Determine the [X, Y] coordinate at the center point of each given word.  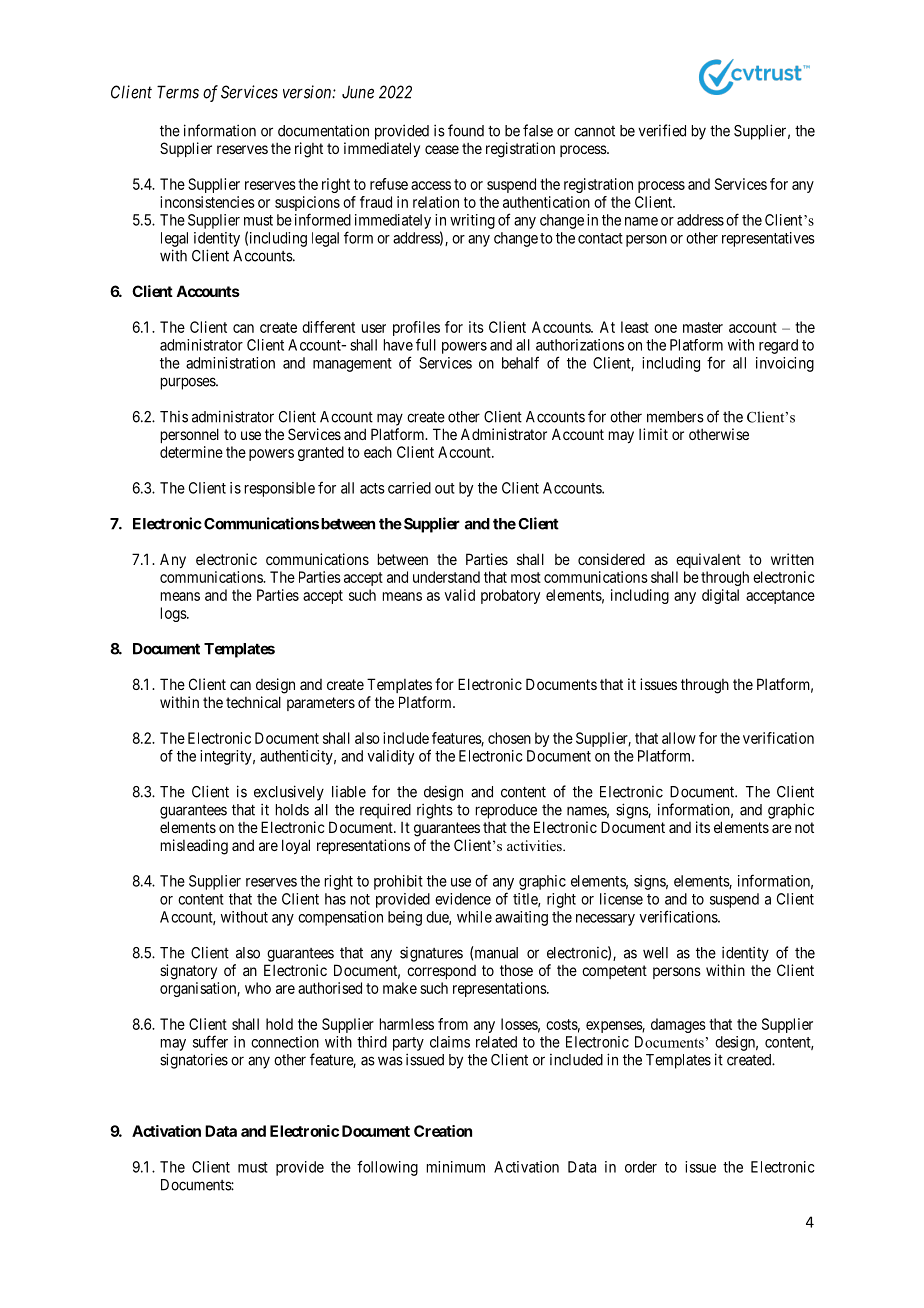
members [675, 417]
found [466, 130]
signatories [194, 1061]
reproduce [506, 811]
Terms [178, 92]
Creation [443, 1131]
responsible [280, 489]
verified [662, 130]
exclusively [289, 793]
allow [679, 738]
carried [409, 488]
